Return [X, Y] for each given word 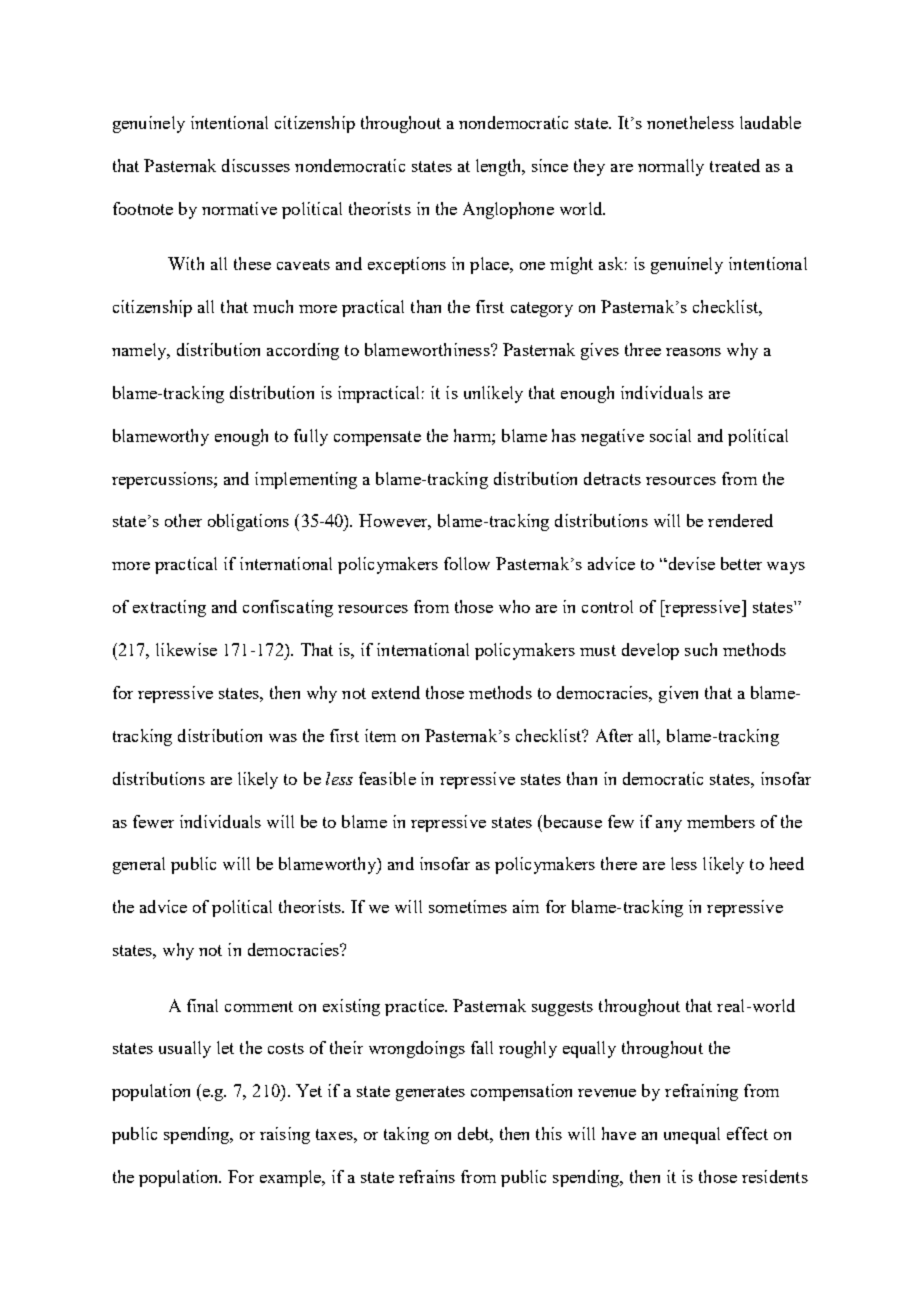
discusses [256, 165]
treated [735, 165]
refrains [427, 1176]
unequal [692, 1135]
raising [285, 1135]
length [500, 167]
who [514, 606]
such [701, 649]
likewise [186, 649]
